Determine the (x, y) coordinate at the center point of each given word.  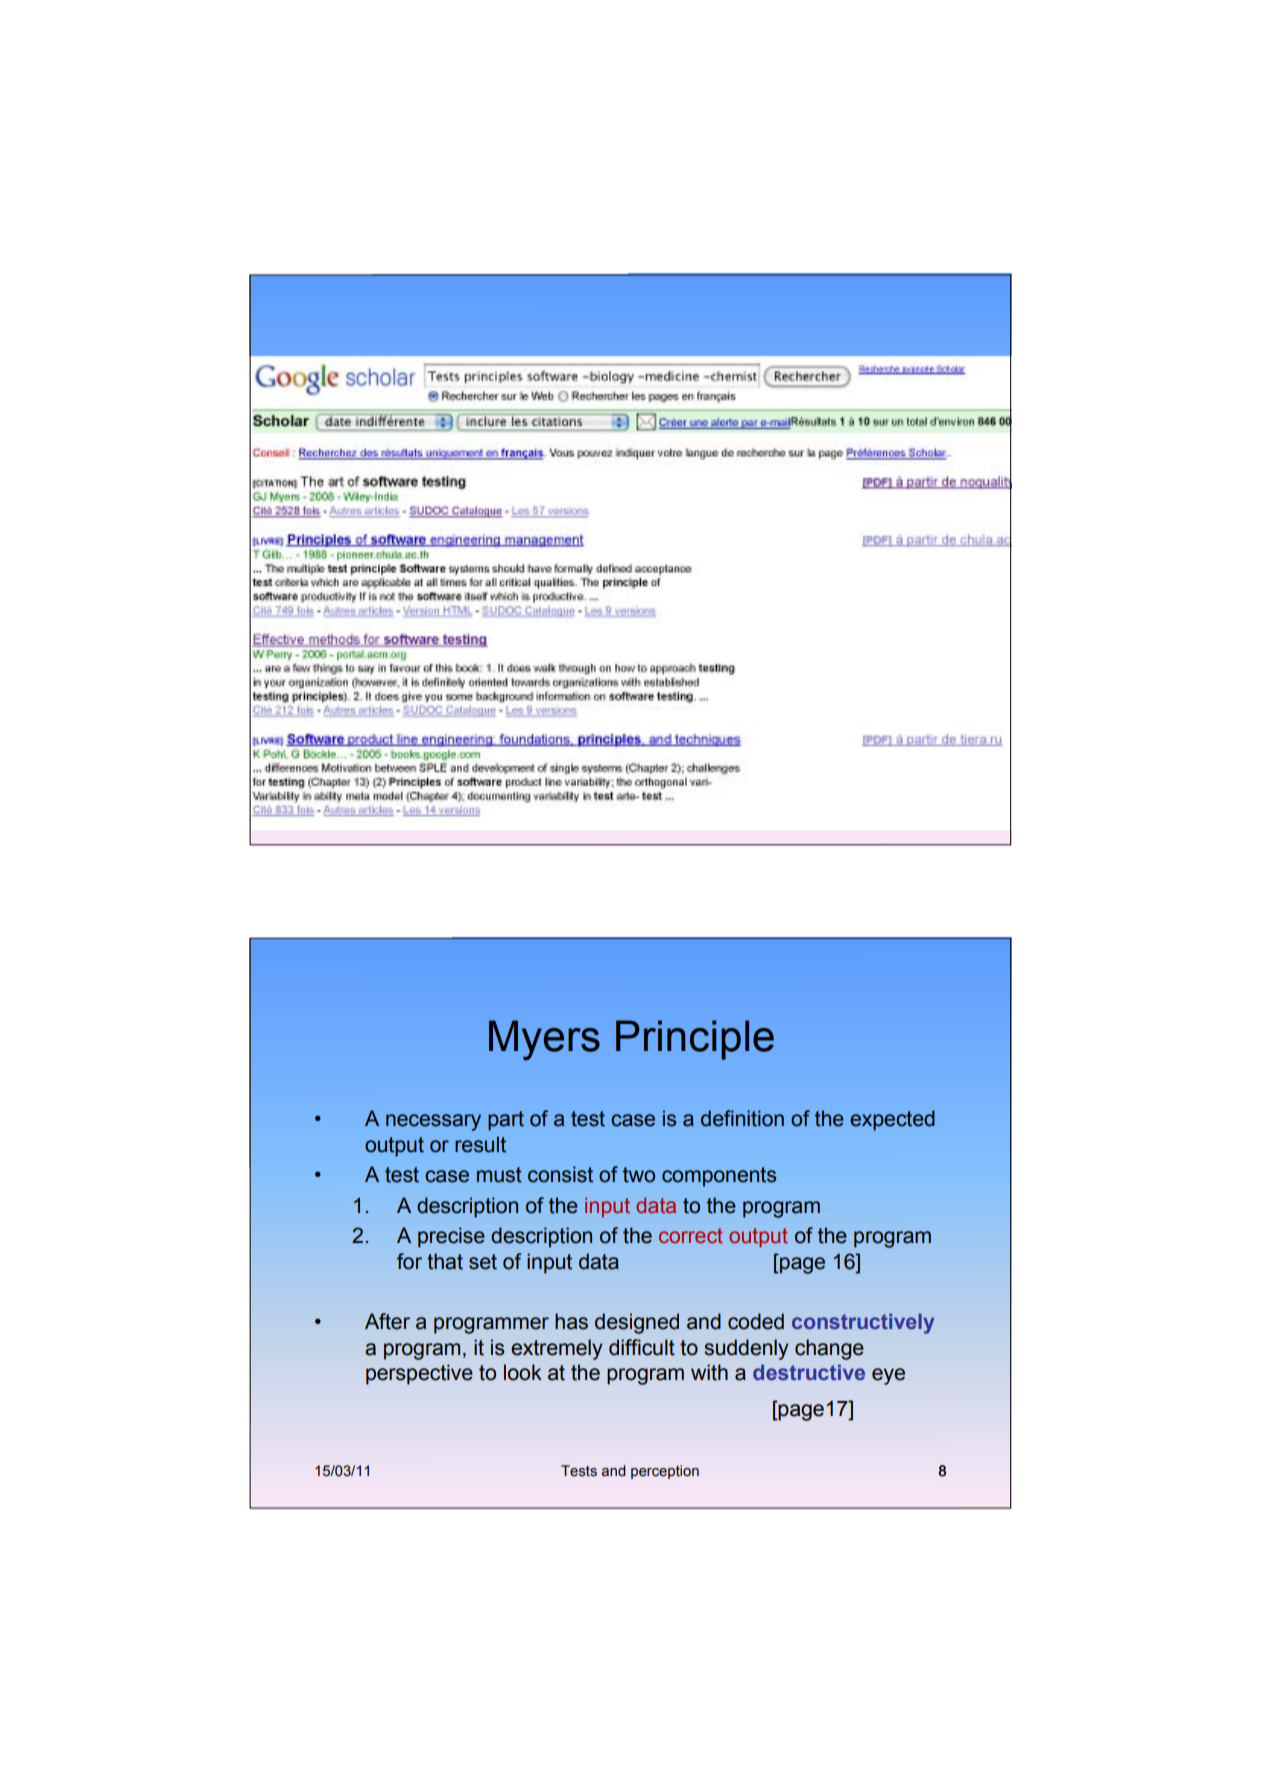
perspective (419, 1374)
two (639, 1175)
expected (892, 1120)
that (445, 1261)
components (719, 1177)
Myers (544, 1040)
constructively (863, 1323)
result (480, 1144)
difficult (642, 1347)
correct (691, 1235)
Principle (695, 1040)
